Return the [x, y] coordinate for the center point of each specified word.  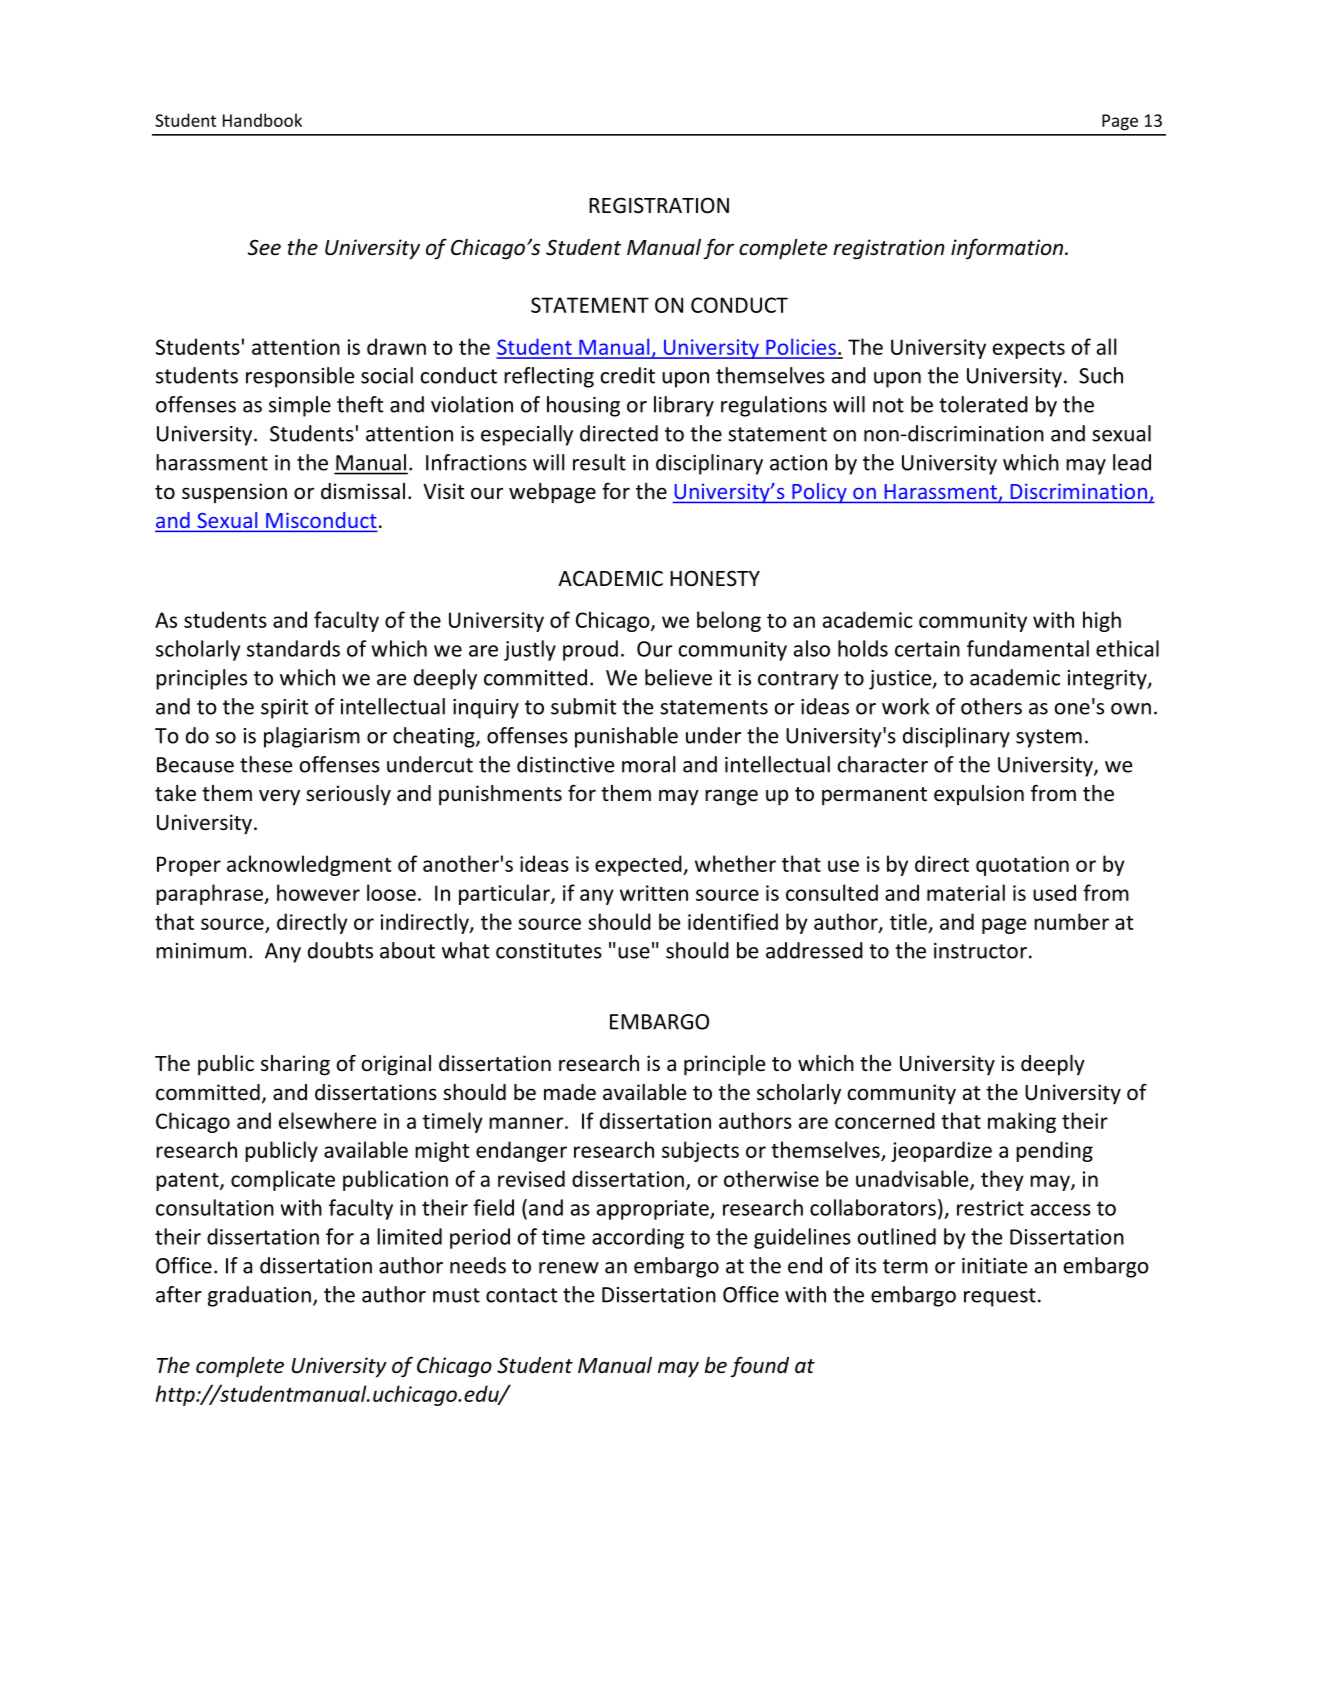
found [759, 1366]
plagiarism [312, 737]
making [1022, 1122]
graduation [259, 1296]
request [1000, 1297]
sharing [295, 1065]
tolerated [983, 404]
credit [628, 375]
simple [300, 406]
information [1008, 249]
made [570, 1092]
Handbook [262, 120]
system [1049, 738]
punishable [626, 737]
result [599, 462]
